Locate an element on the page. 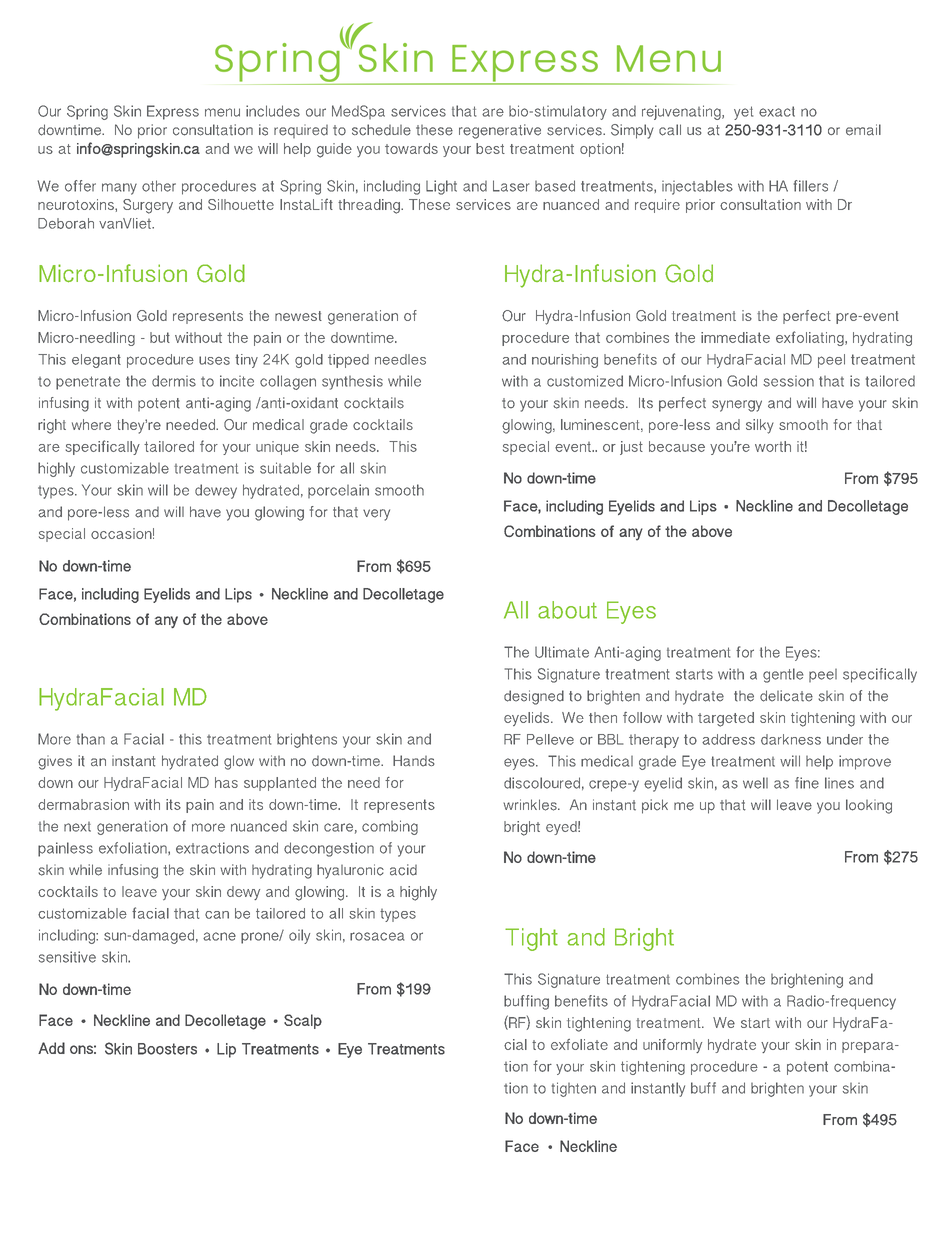 The height and width of the page is (1233, 952). session is located at coordinates (788, 381).
